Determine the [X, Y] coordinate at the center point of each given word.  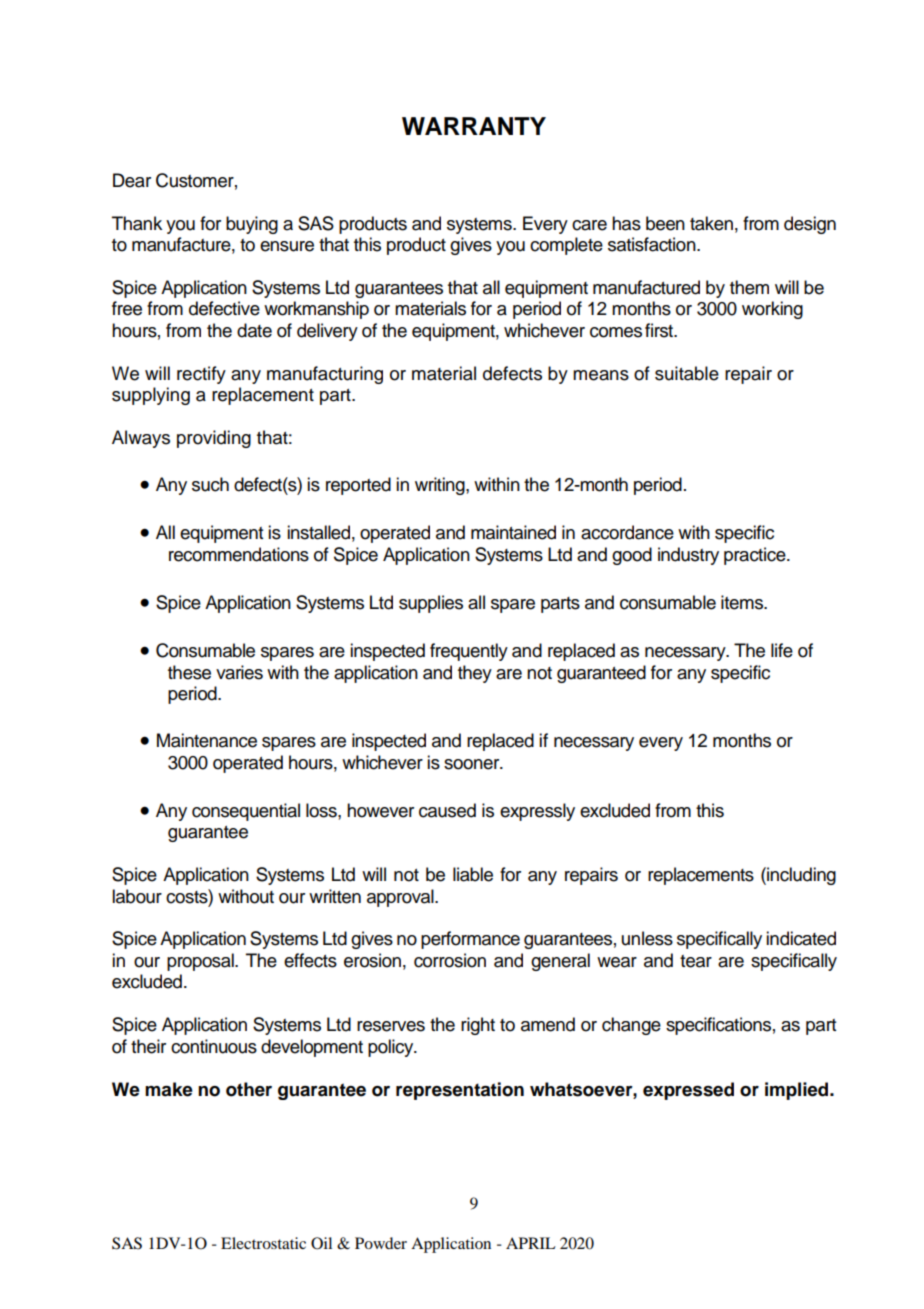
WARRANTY [474, 126]
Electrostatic [263, 1243]
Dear [132, 180]
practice [756, 556]
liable [473, 874]
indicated [801, 938]
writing [441, 486]
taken [711, 223]
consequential [246, 812]
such [210, 484]
